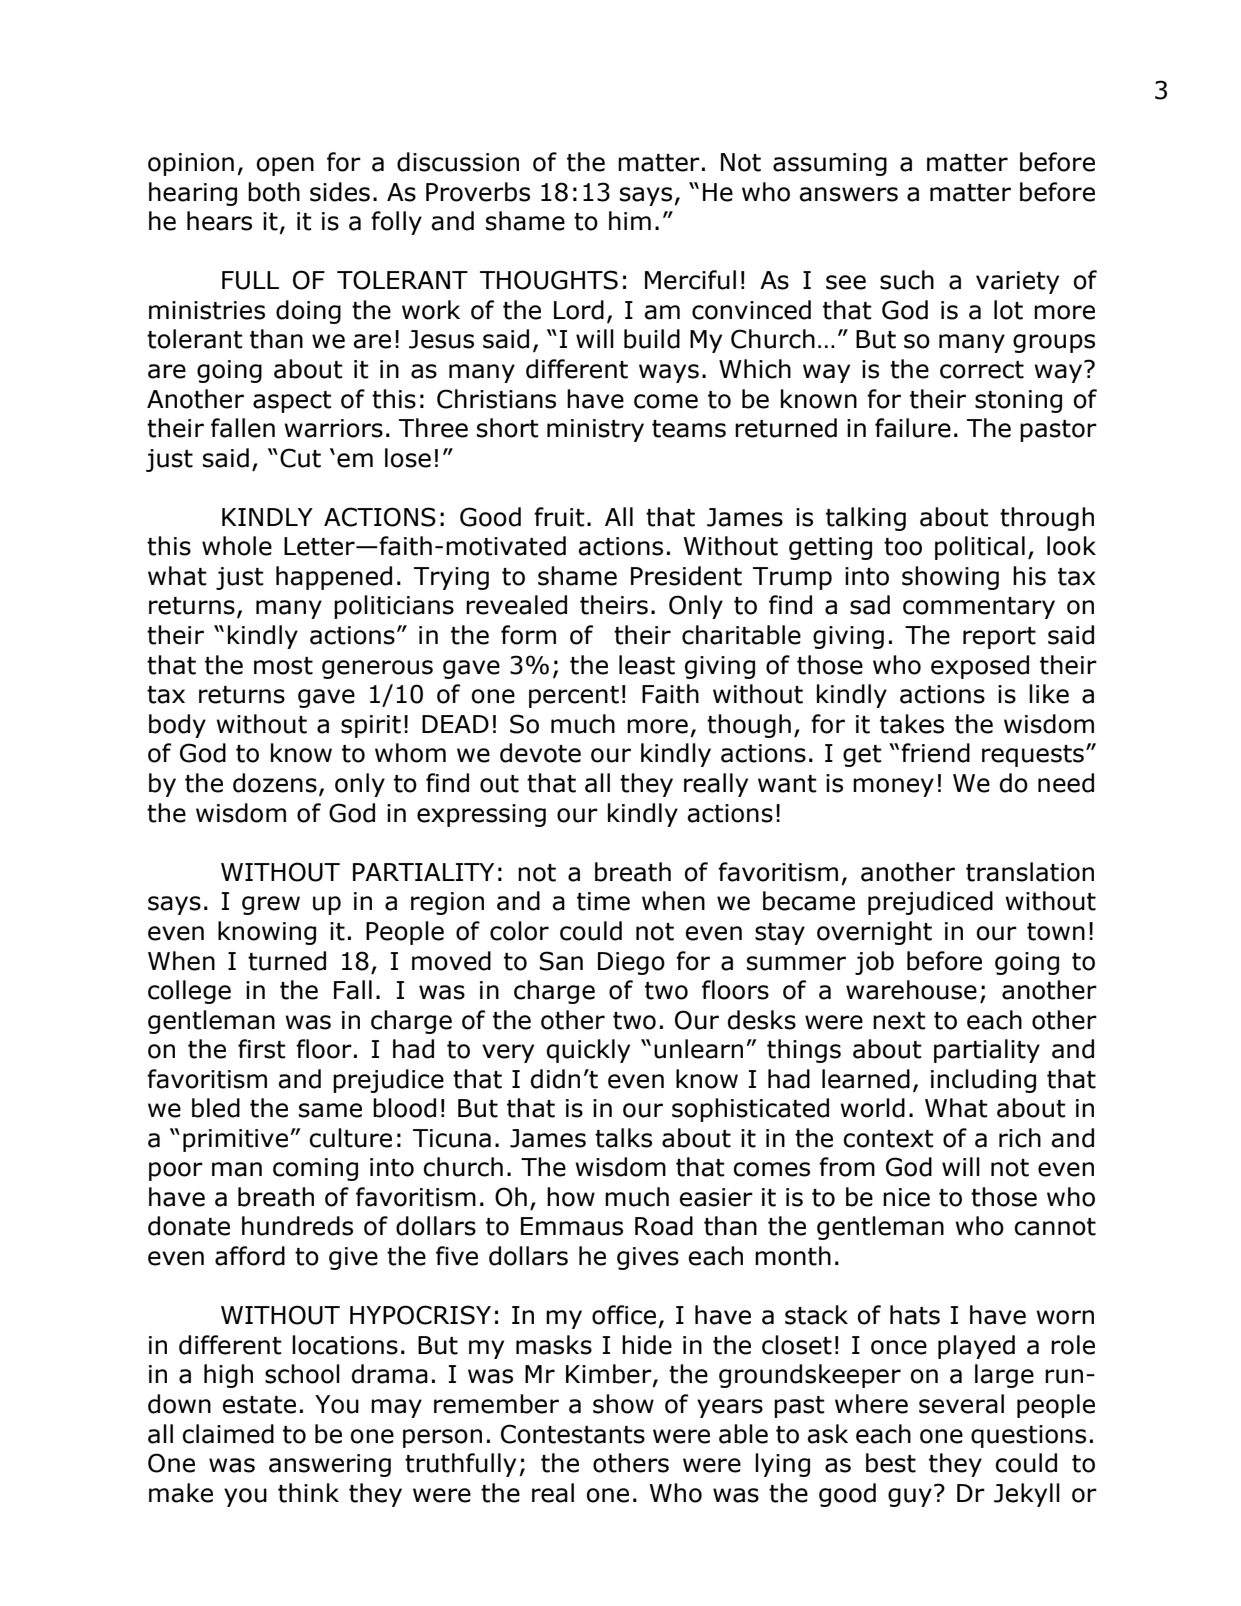 This document has height=1606, width=1241. What do you see at coordinates (906, 1197) in the document?
I see `nice` at bounding box center [906, 1197].
